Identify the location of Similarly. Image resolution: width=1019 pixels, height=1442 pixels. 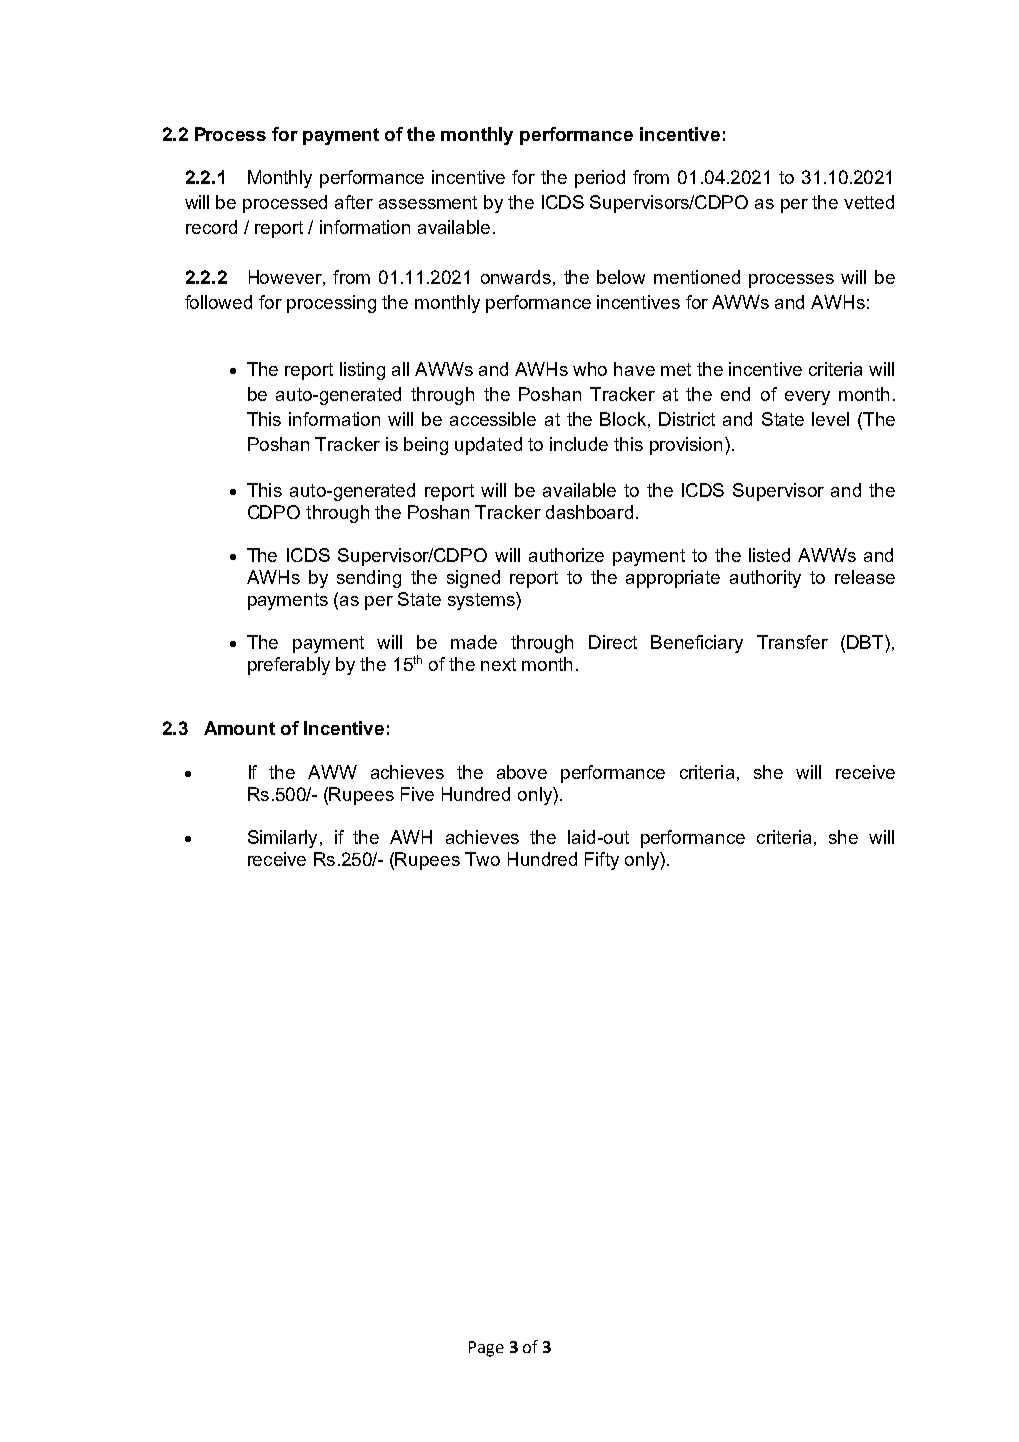
(282, 839).
